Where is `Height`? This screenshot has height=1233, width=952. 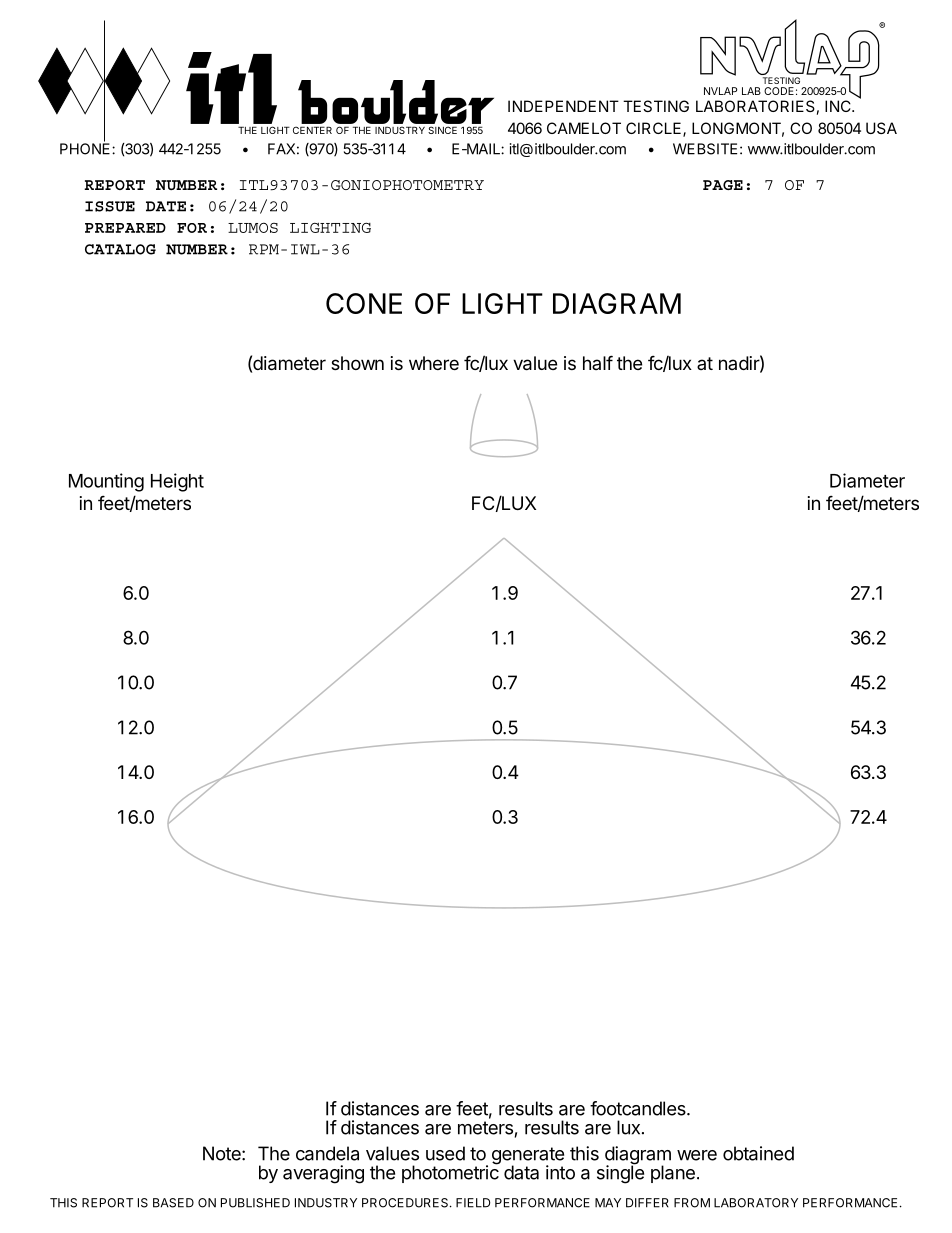
Height is located at coordinates (177, 482).
